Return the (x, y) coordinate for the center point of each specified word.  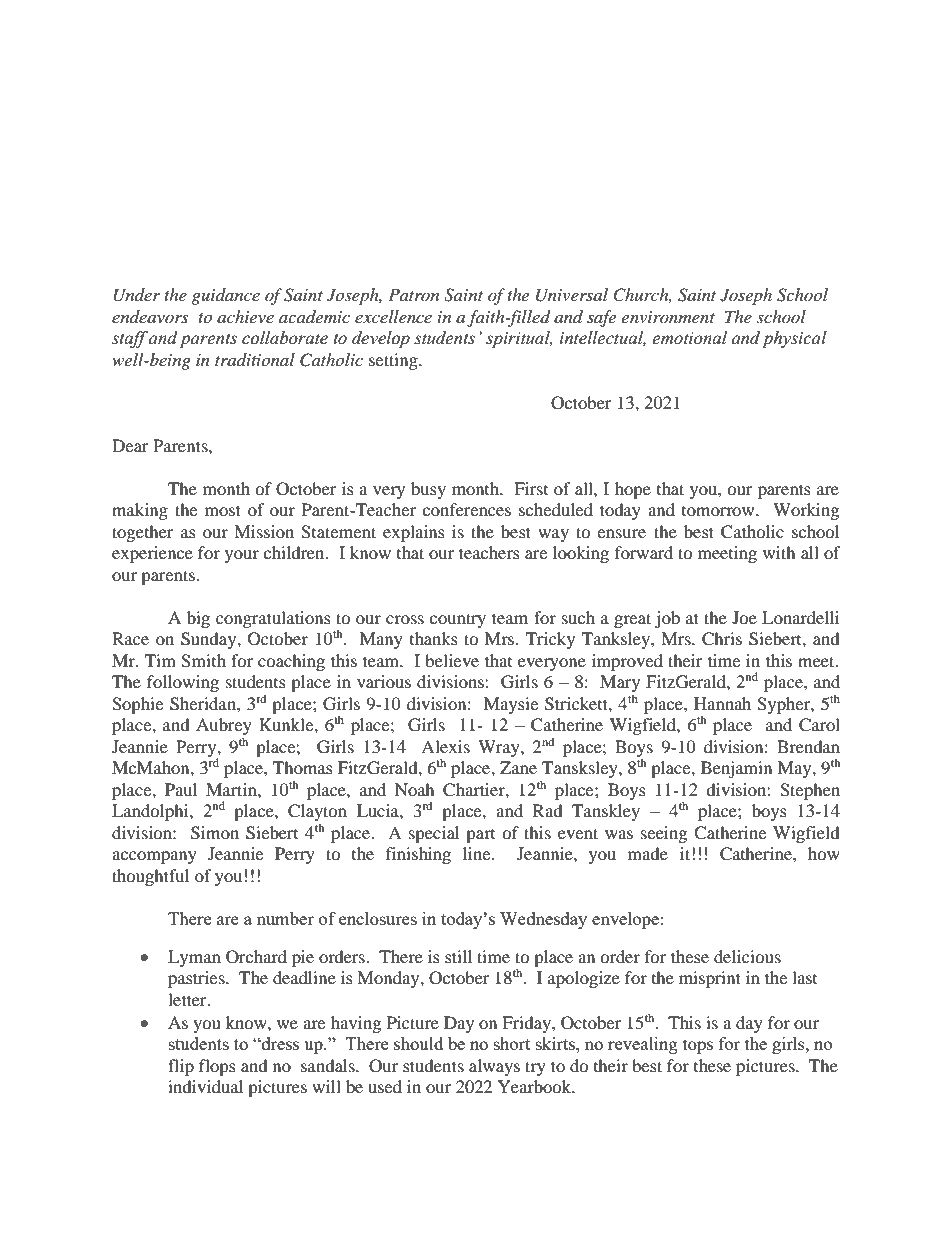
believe (452, 660)
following (183, 683)
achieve (245, 316)
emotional (689, 338)
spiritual (519, 339)
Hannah (722, 703)
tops (698, 1046)
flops (217, 1067)
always (494, 1067)
